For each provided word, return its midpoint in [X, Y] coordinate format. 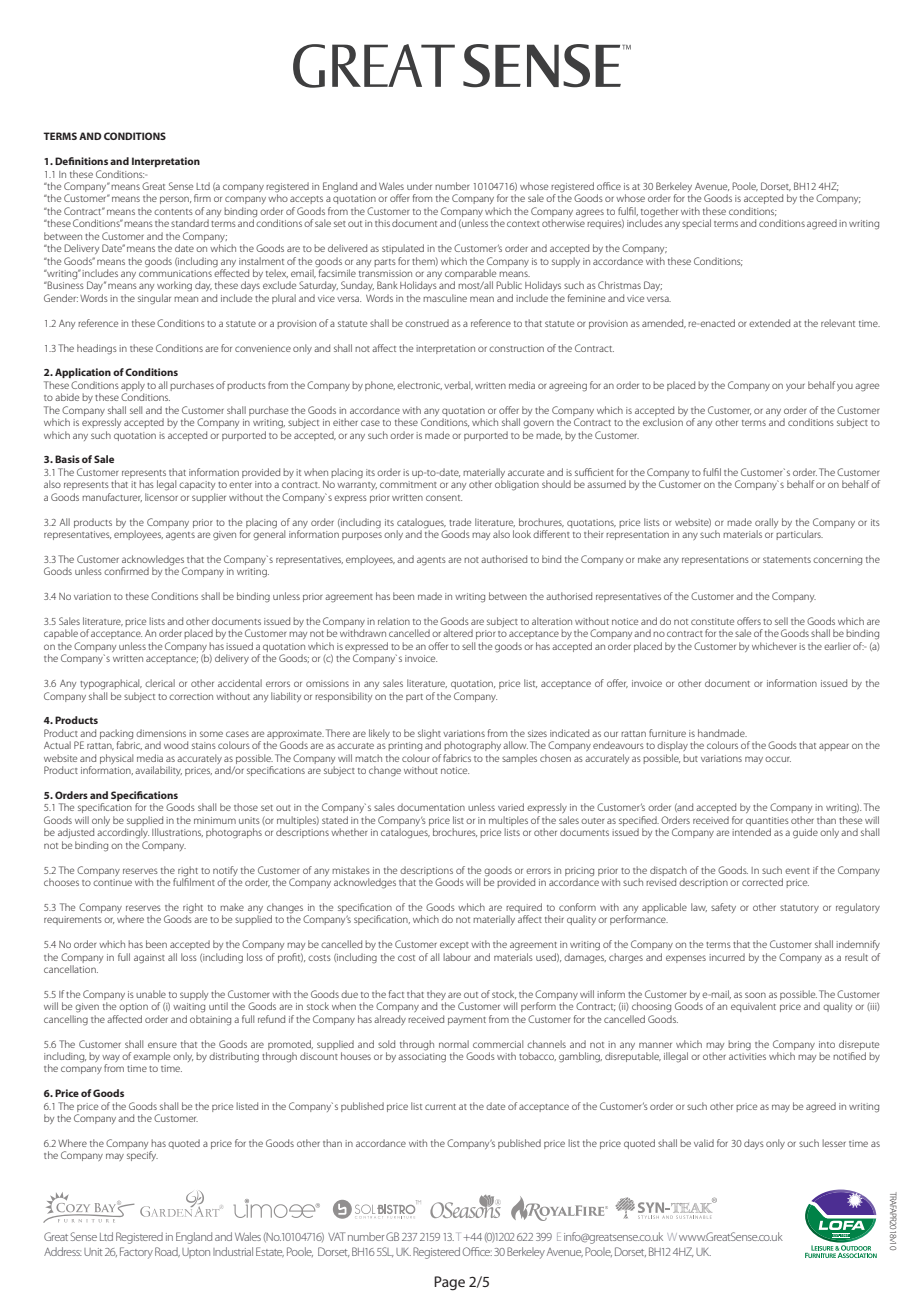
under [419, 186]
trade [460, 522]
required [524, 908]
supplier [209, 498]
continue [112, 882]
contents [173, 212]
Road [167, 1252]
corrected [762, 882]
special [696, 224]
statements [787, 560]
